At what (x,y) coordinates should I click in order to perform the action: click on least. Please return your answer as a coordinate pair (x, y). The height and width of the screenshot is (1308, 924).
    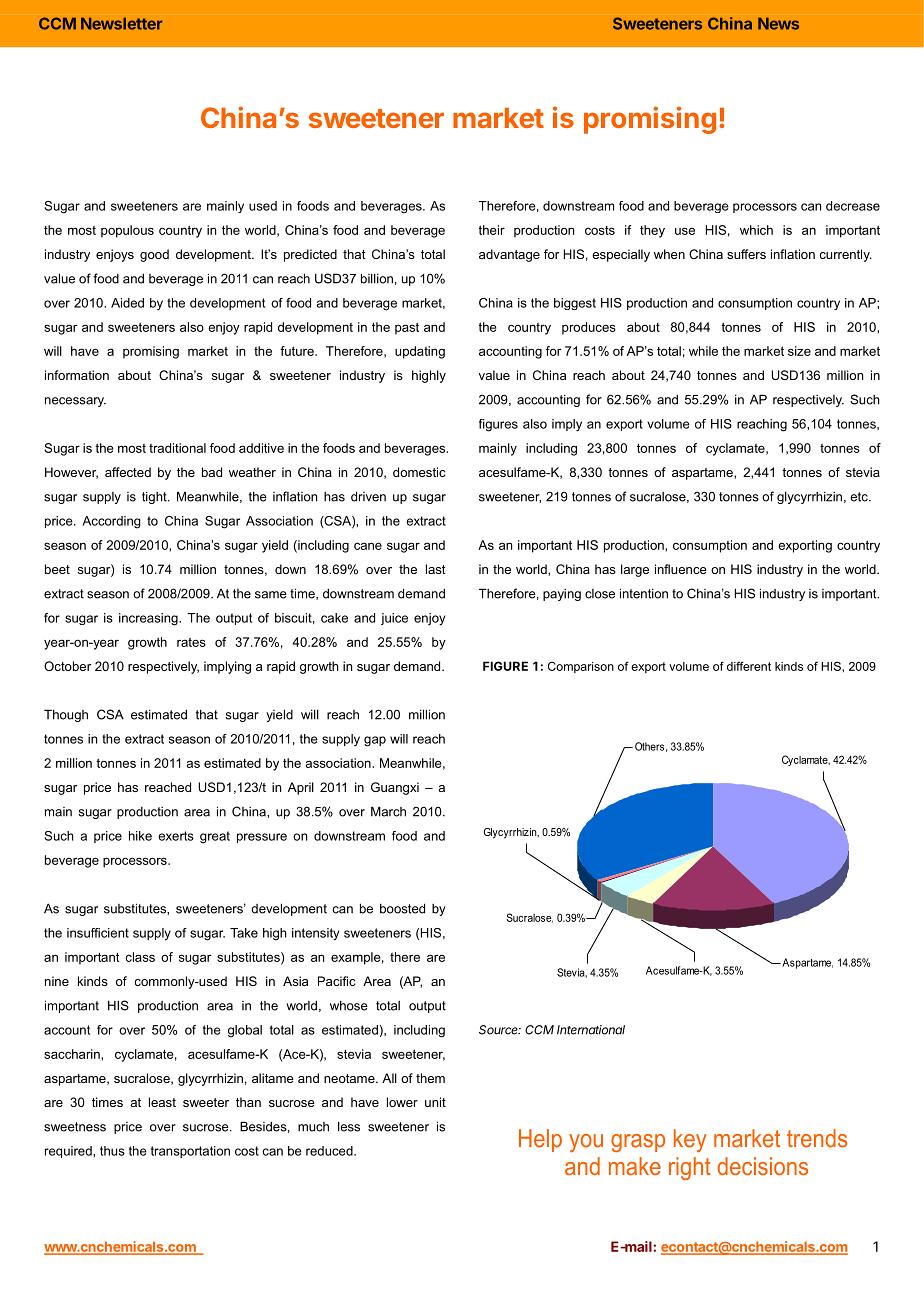
    Looking at the image, I should click on (162, 1102).
